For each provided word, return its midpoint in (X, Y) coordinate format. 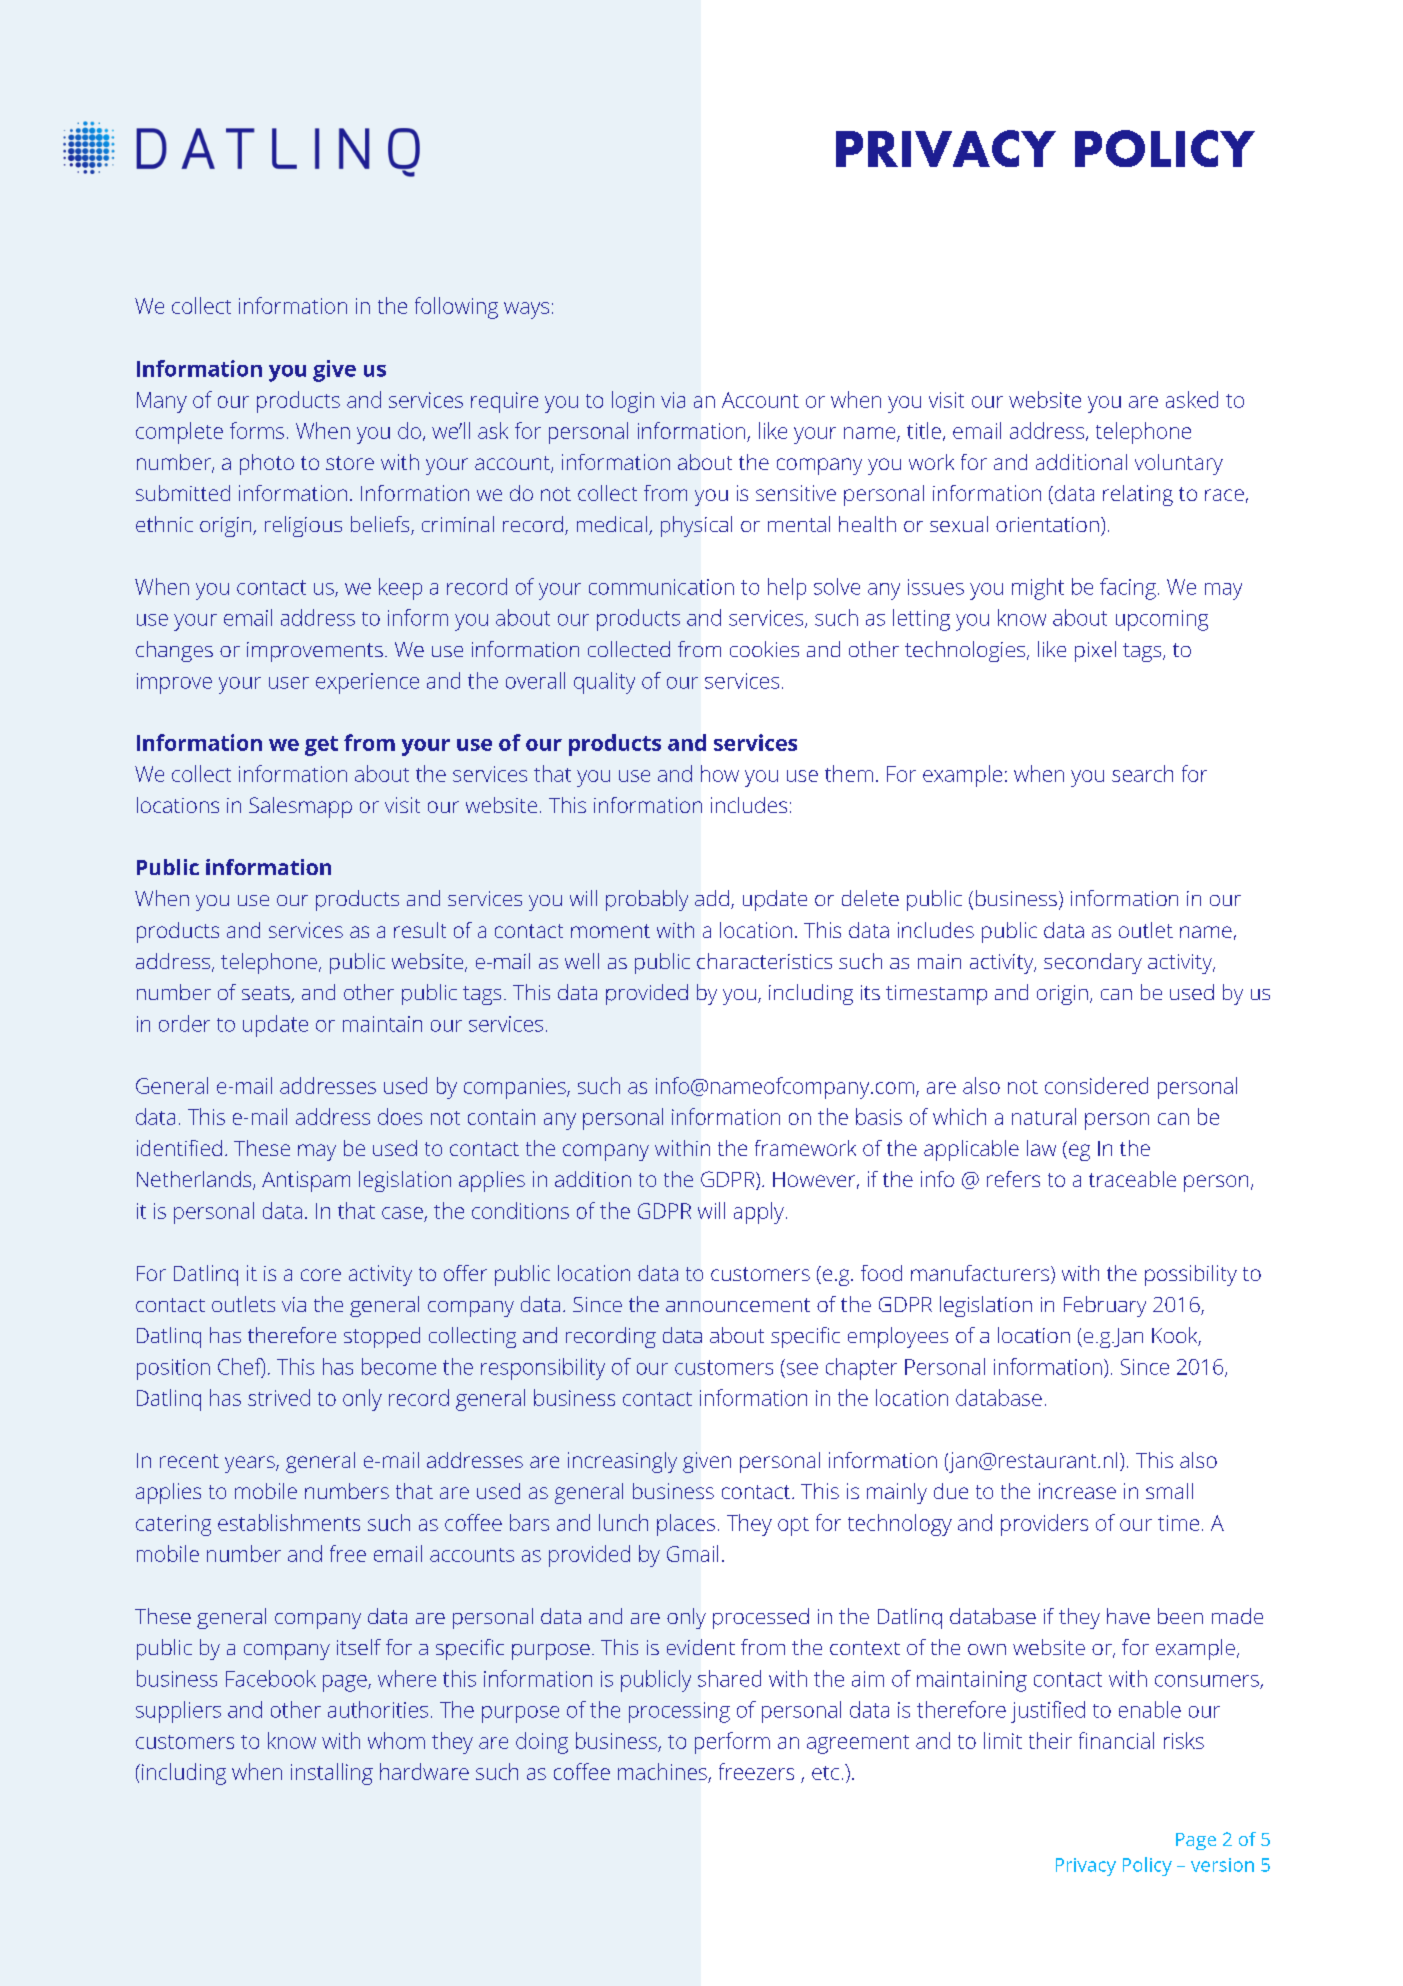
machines (662, 1771)
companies (516, 1088)
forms (257, 430)
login (633, 402)
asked (1192, 399)
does (400, 1116)
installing (332, 1774)
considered (1096, 1085)
